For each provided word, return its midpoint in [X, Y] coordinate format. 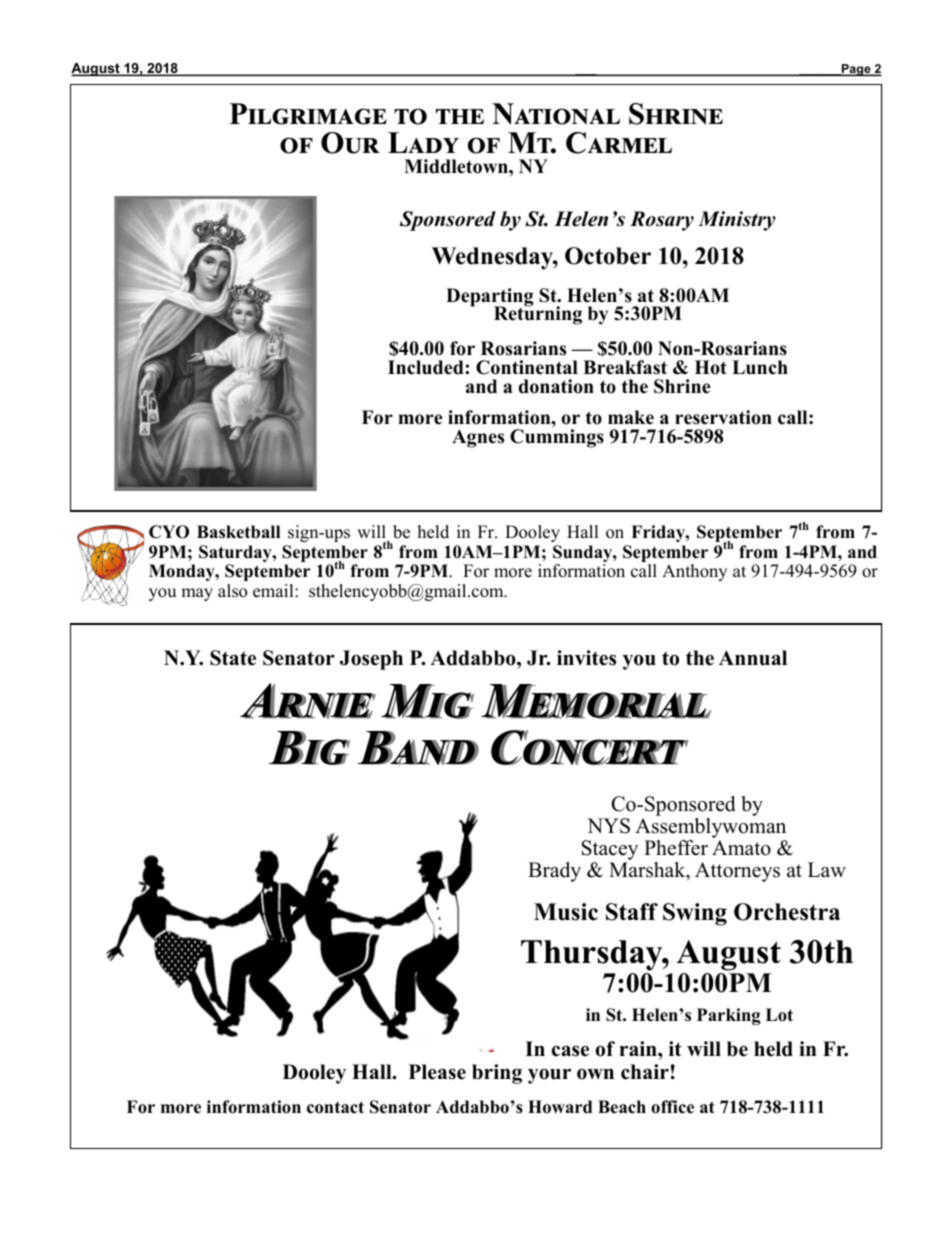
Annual [753, 658]
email [274, 591]
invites [586, 658]
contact [335, 1107]
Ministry [737, 221]
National [556, 114]
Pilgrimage [308, 114]
